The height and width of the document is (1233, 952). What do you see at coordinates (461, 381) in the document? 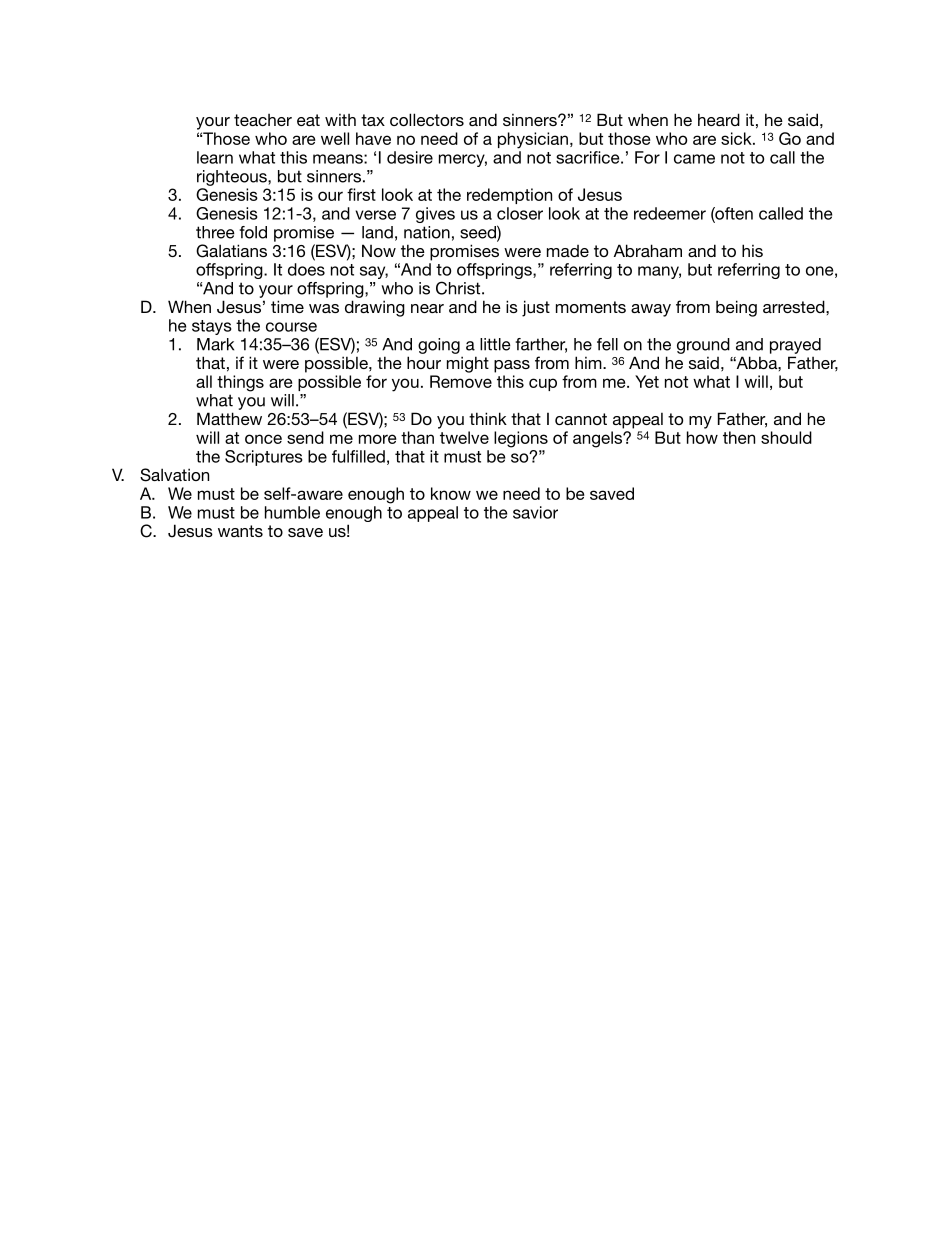
I see `Remove` at bounding box center [461, 381].
